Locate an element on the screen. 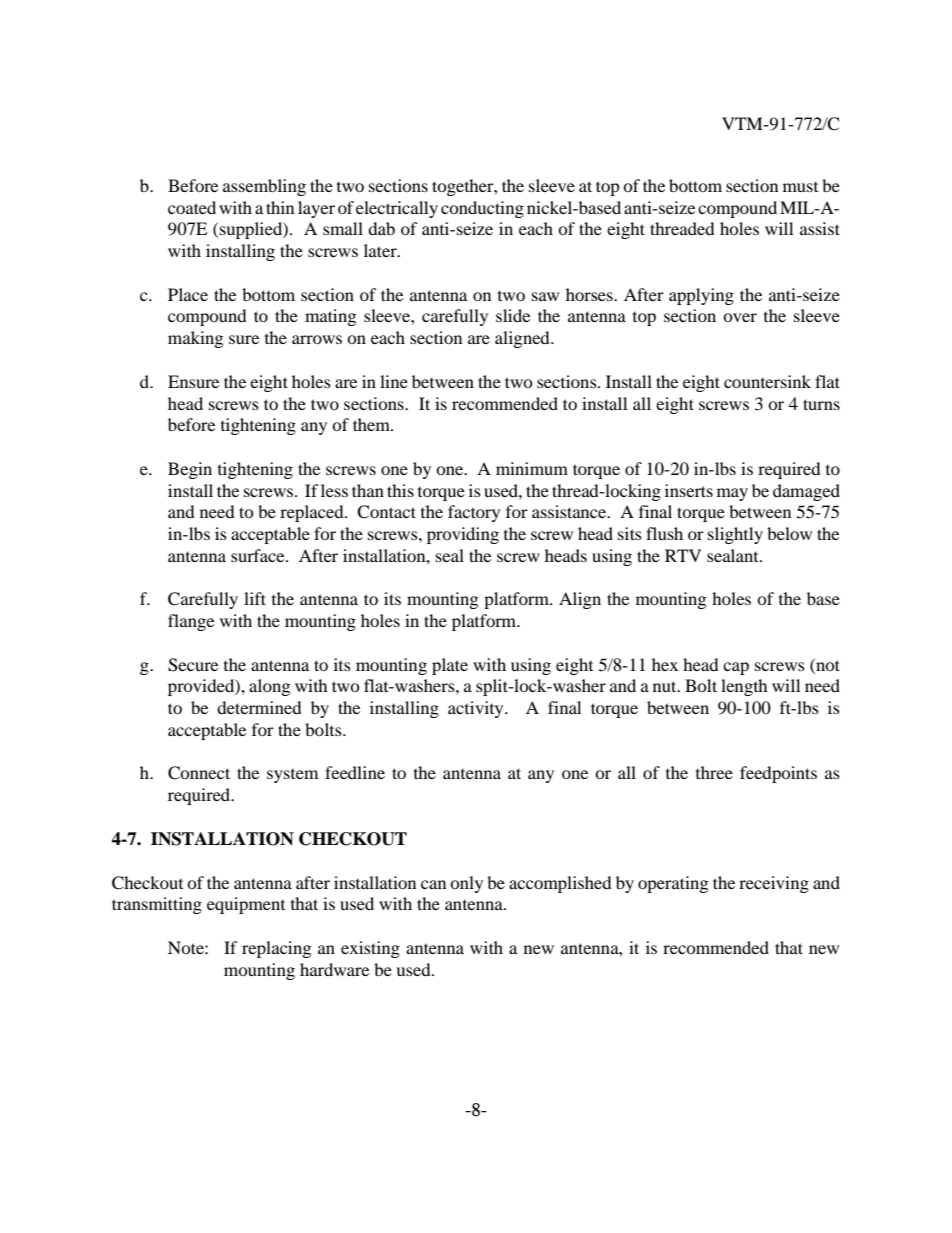 This screenshot has height=1233, width=952. must is located at coordinates (800, 187).
